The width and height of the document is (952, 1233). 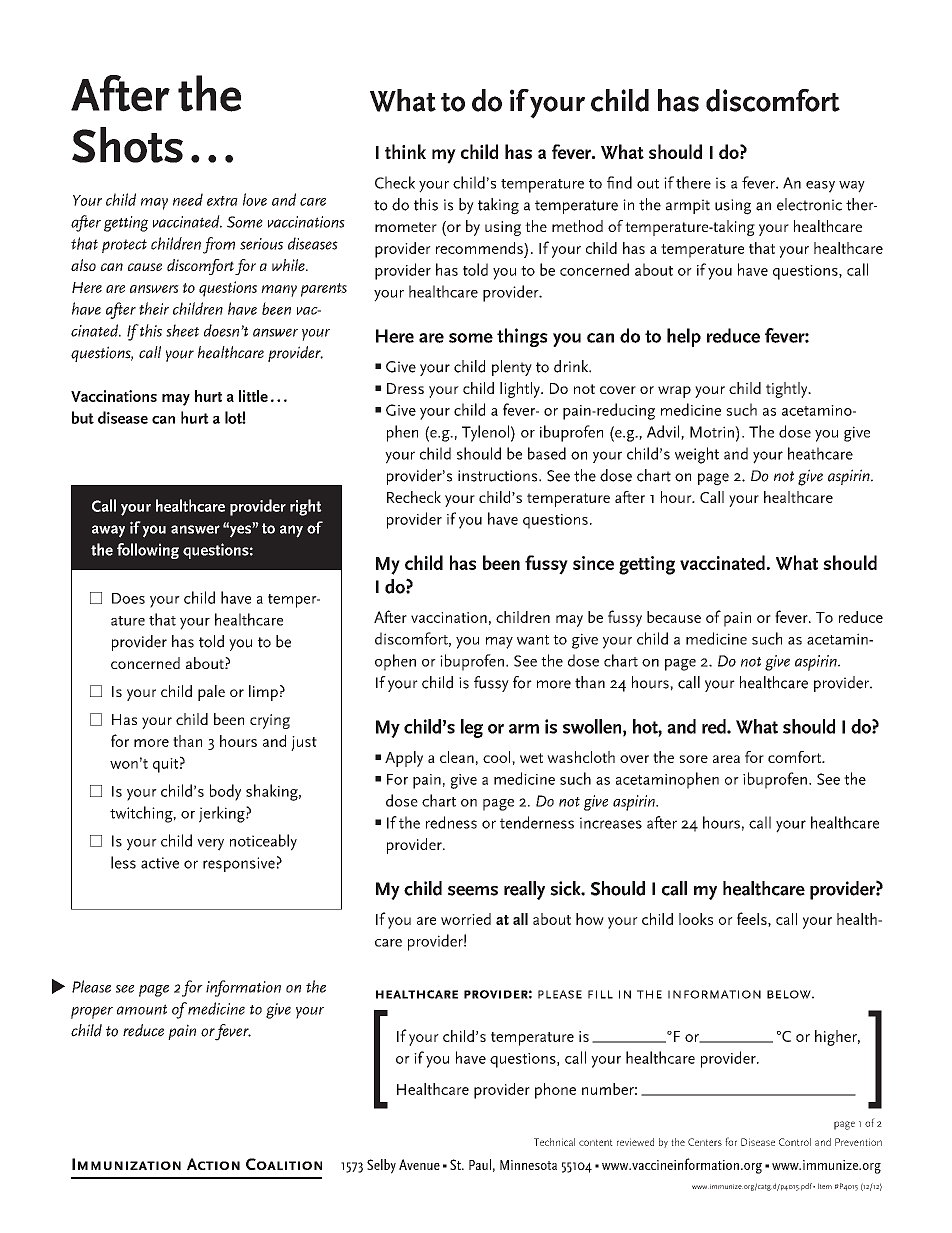 I want to click on area, so click(x=726, y=759).
